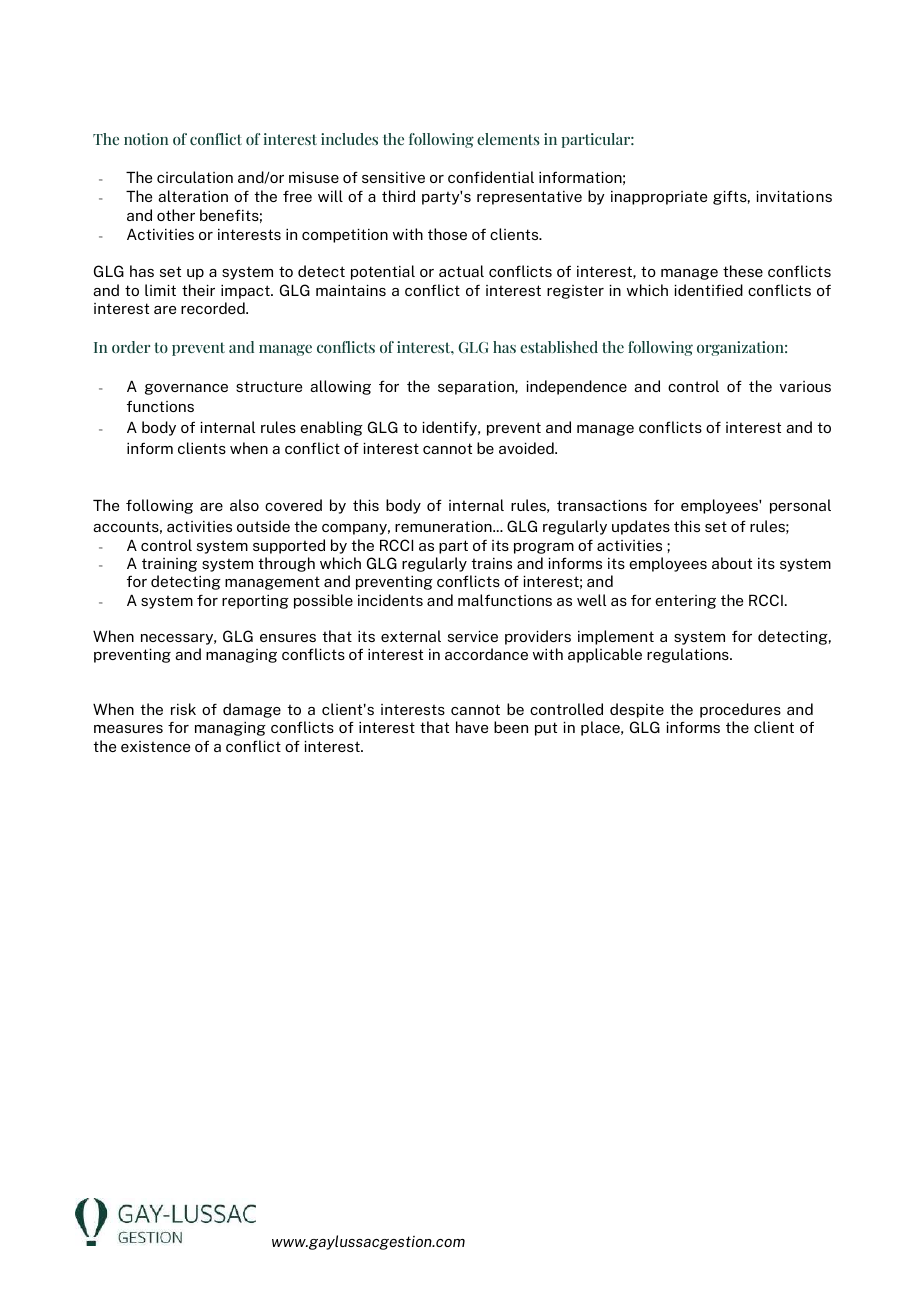  I want to click on about, so click(732, 563).
